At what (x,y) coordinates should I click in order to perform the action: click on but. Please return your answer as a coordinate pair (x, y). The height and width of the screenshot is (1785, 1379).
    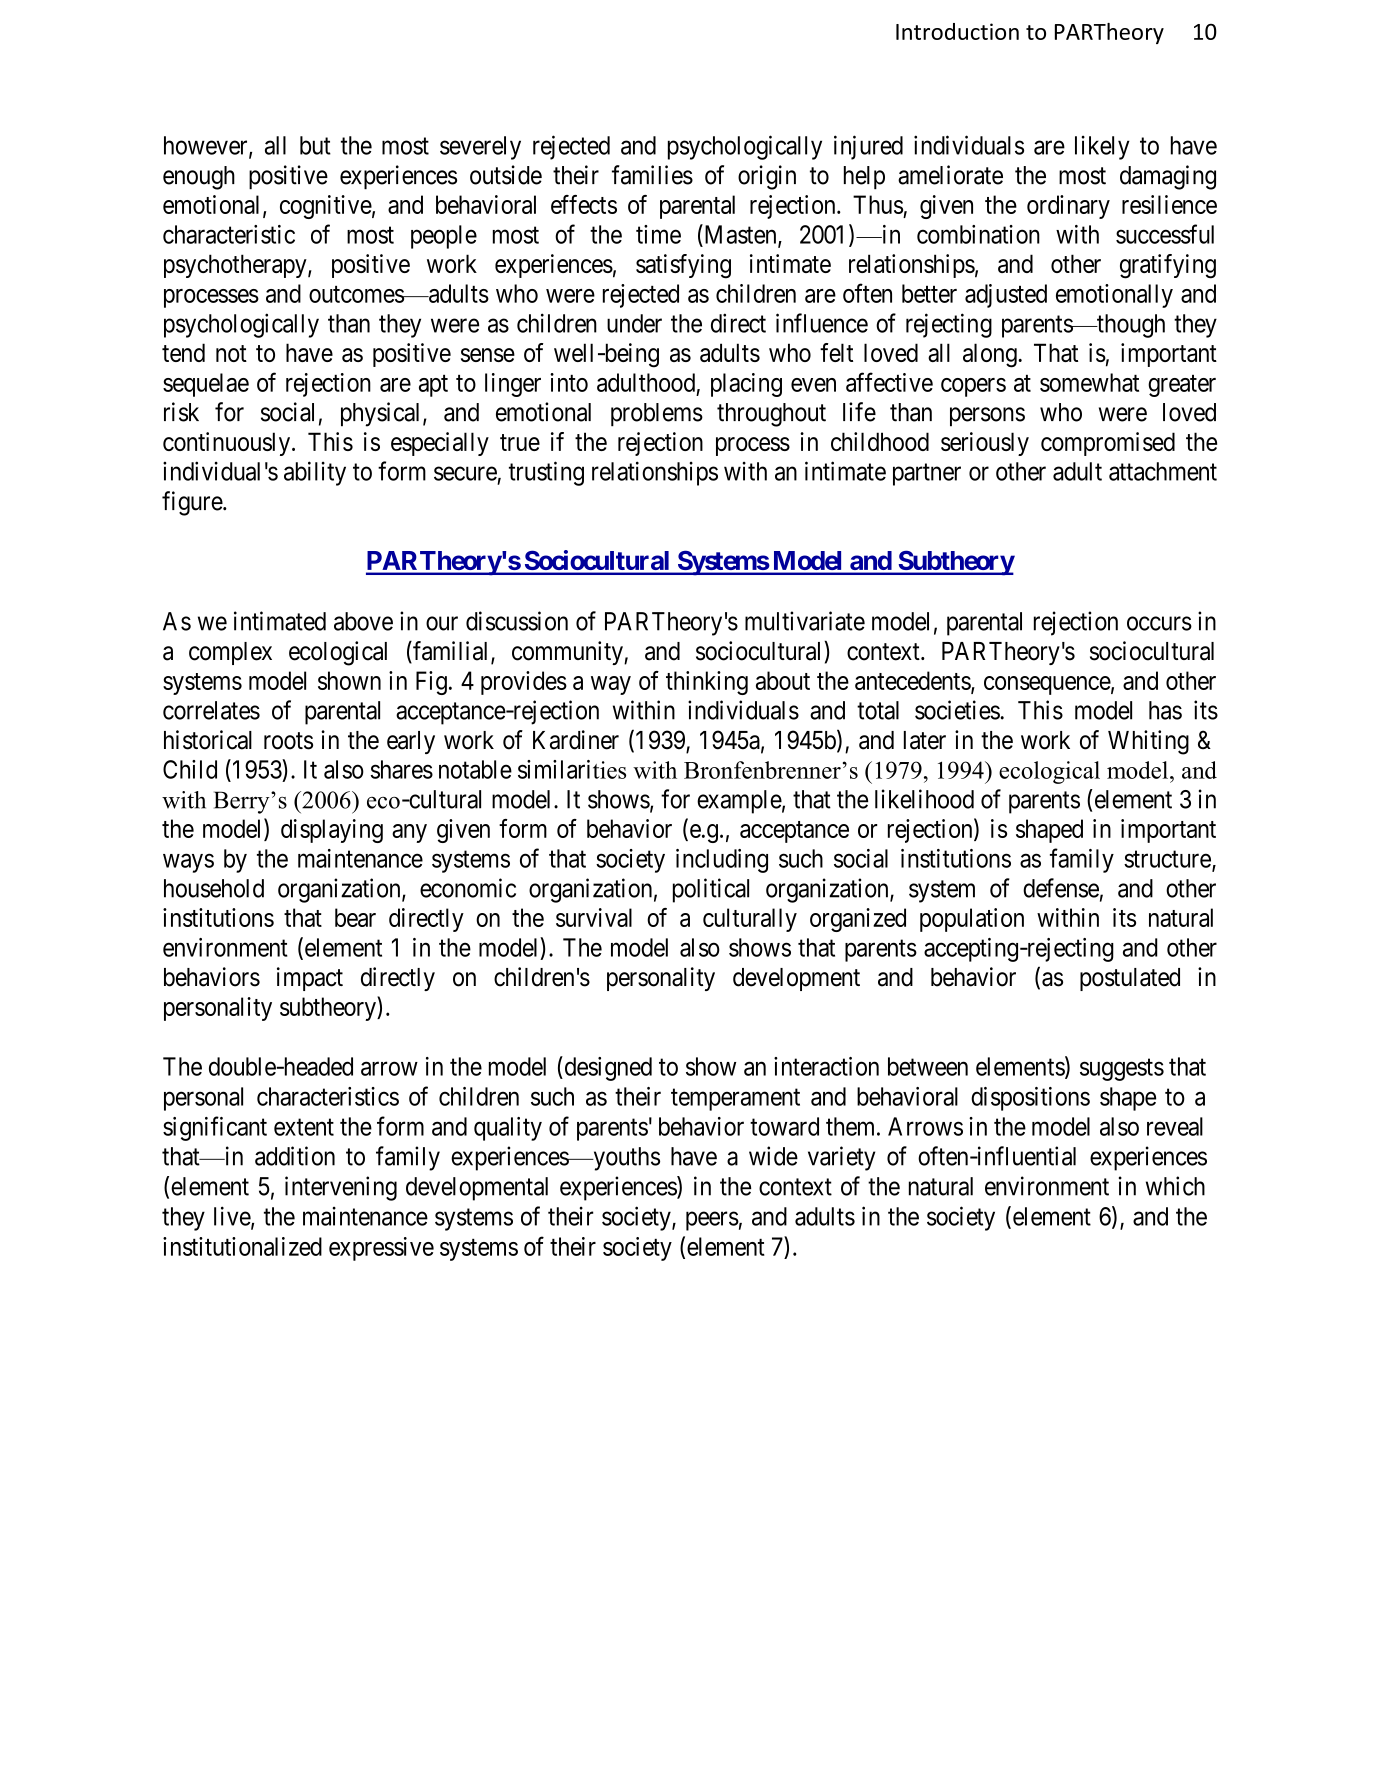
    Looking at the image, I should click on (315, 145).
